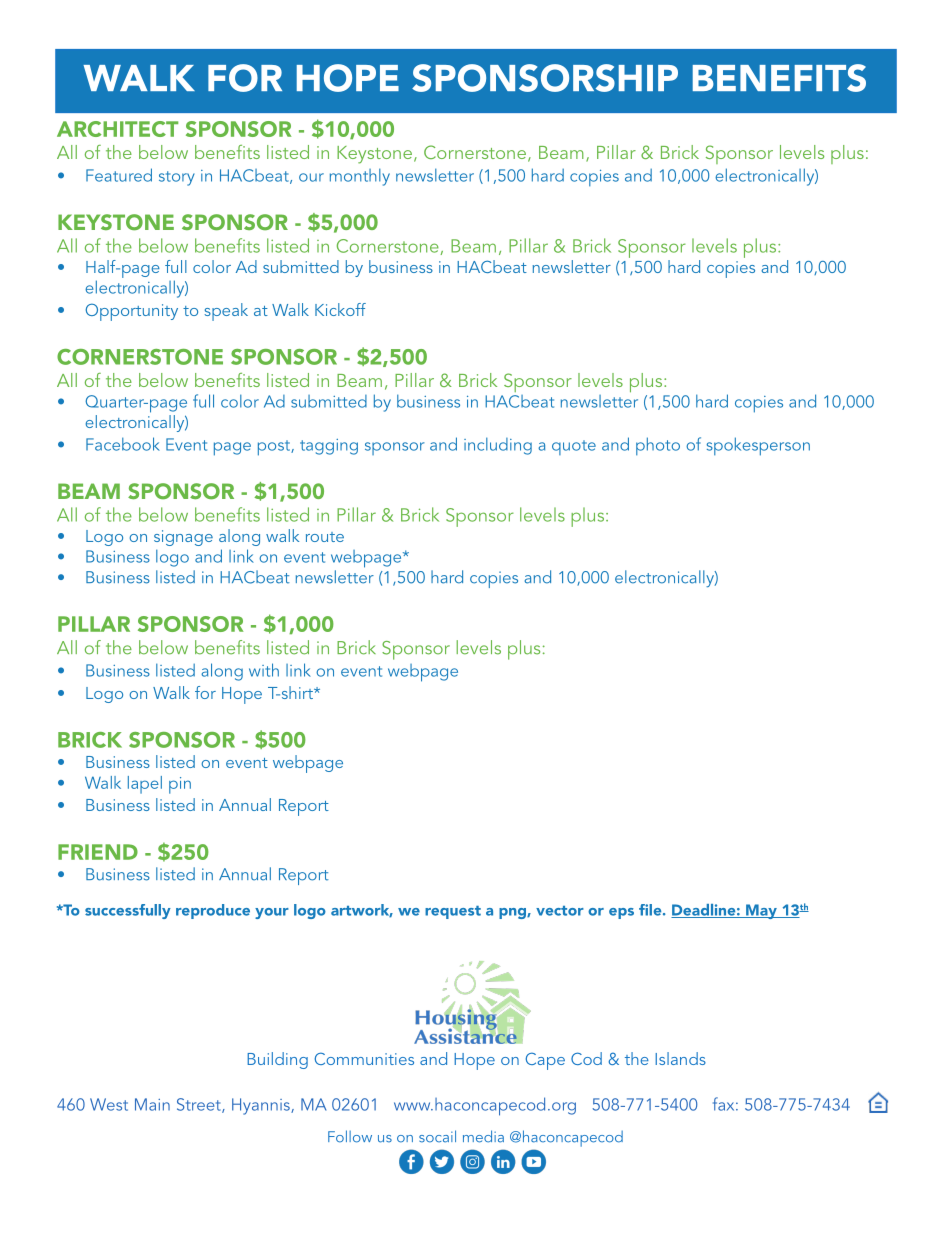 The image size is (952, 1233). I want to click on quote, so click(574, 447).
